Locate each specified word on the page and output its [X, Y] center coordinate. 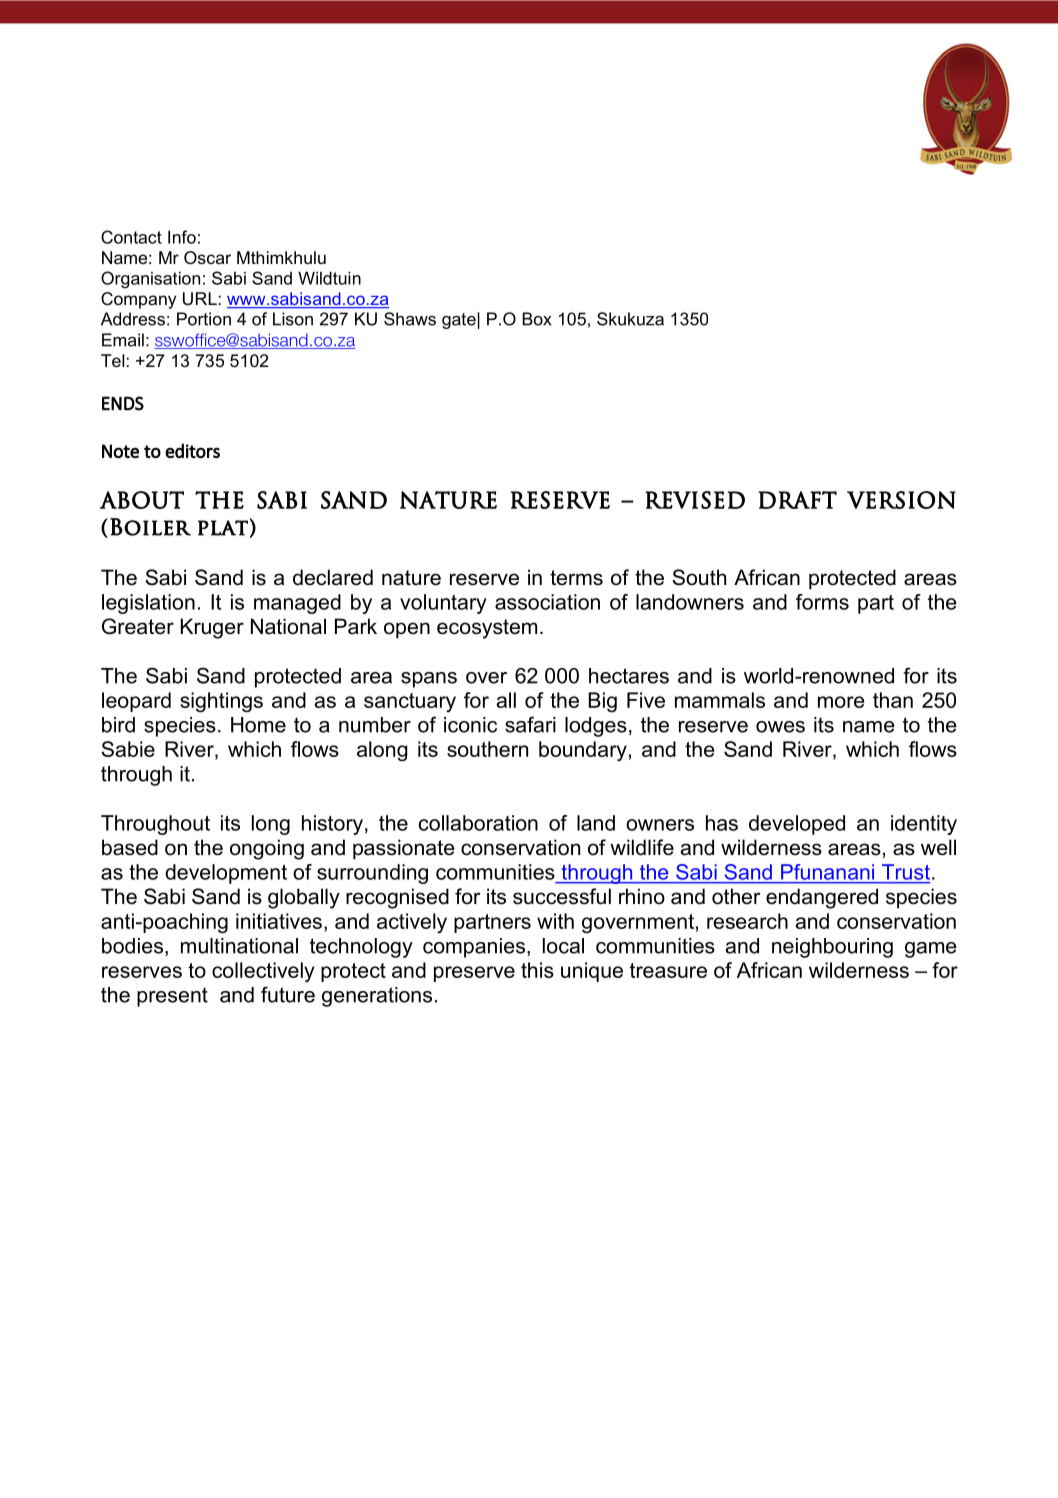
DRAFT [797, 500]
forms [822, 602]
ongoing [267, 849]
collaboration [478, 823]
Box [537, 319]
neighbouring [832, 948]
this [537, 970]
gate [459, 321]
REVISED [695, 500]
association [547, 602]
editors [192, 450]
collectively [263, 972]
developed [797, 825]
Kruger [212, 628]
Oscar [207, 257]
